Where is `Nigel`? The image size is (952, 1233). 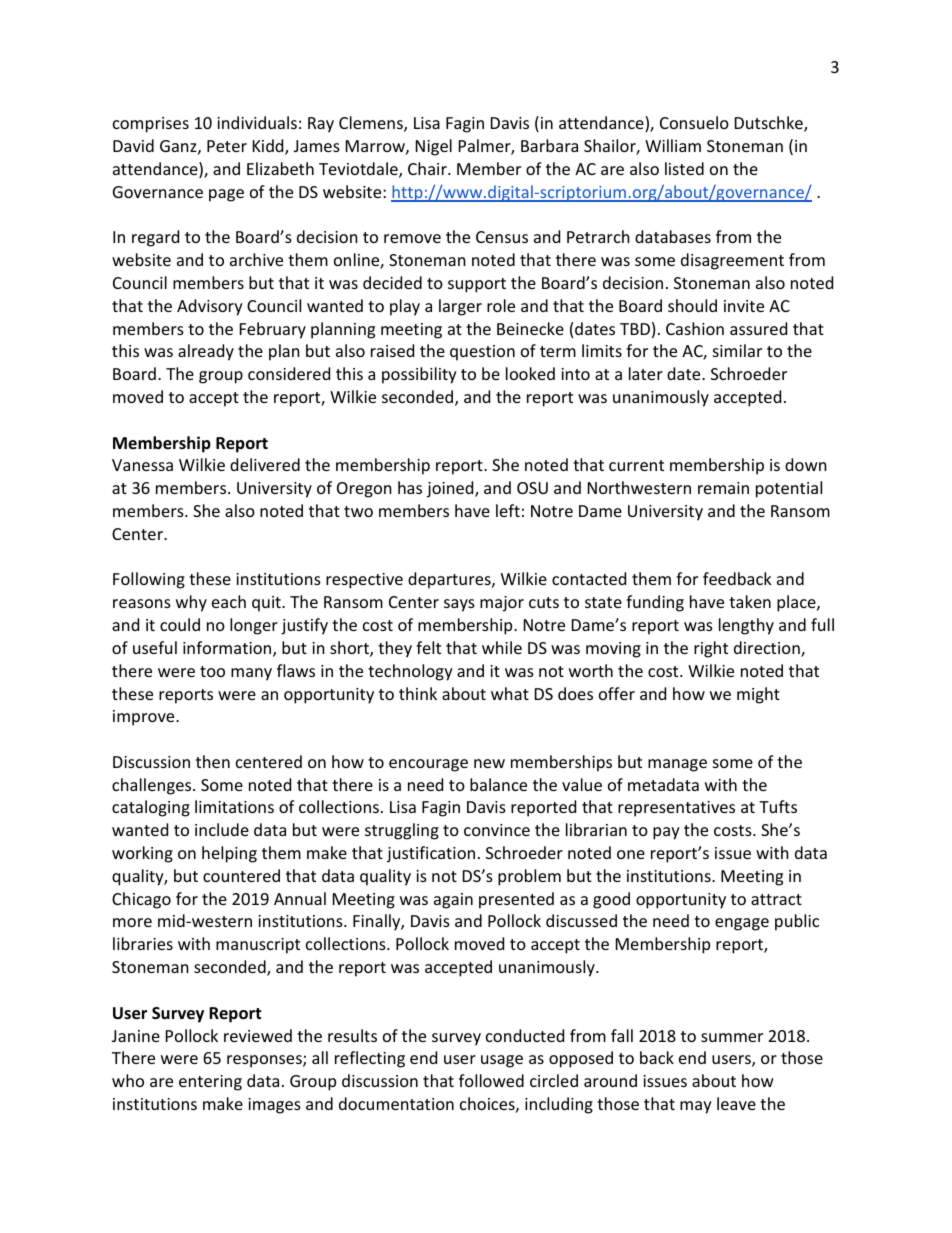 Nigel is located at coordinates (434, 147).
